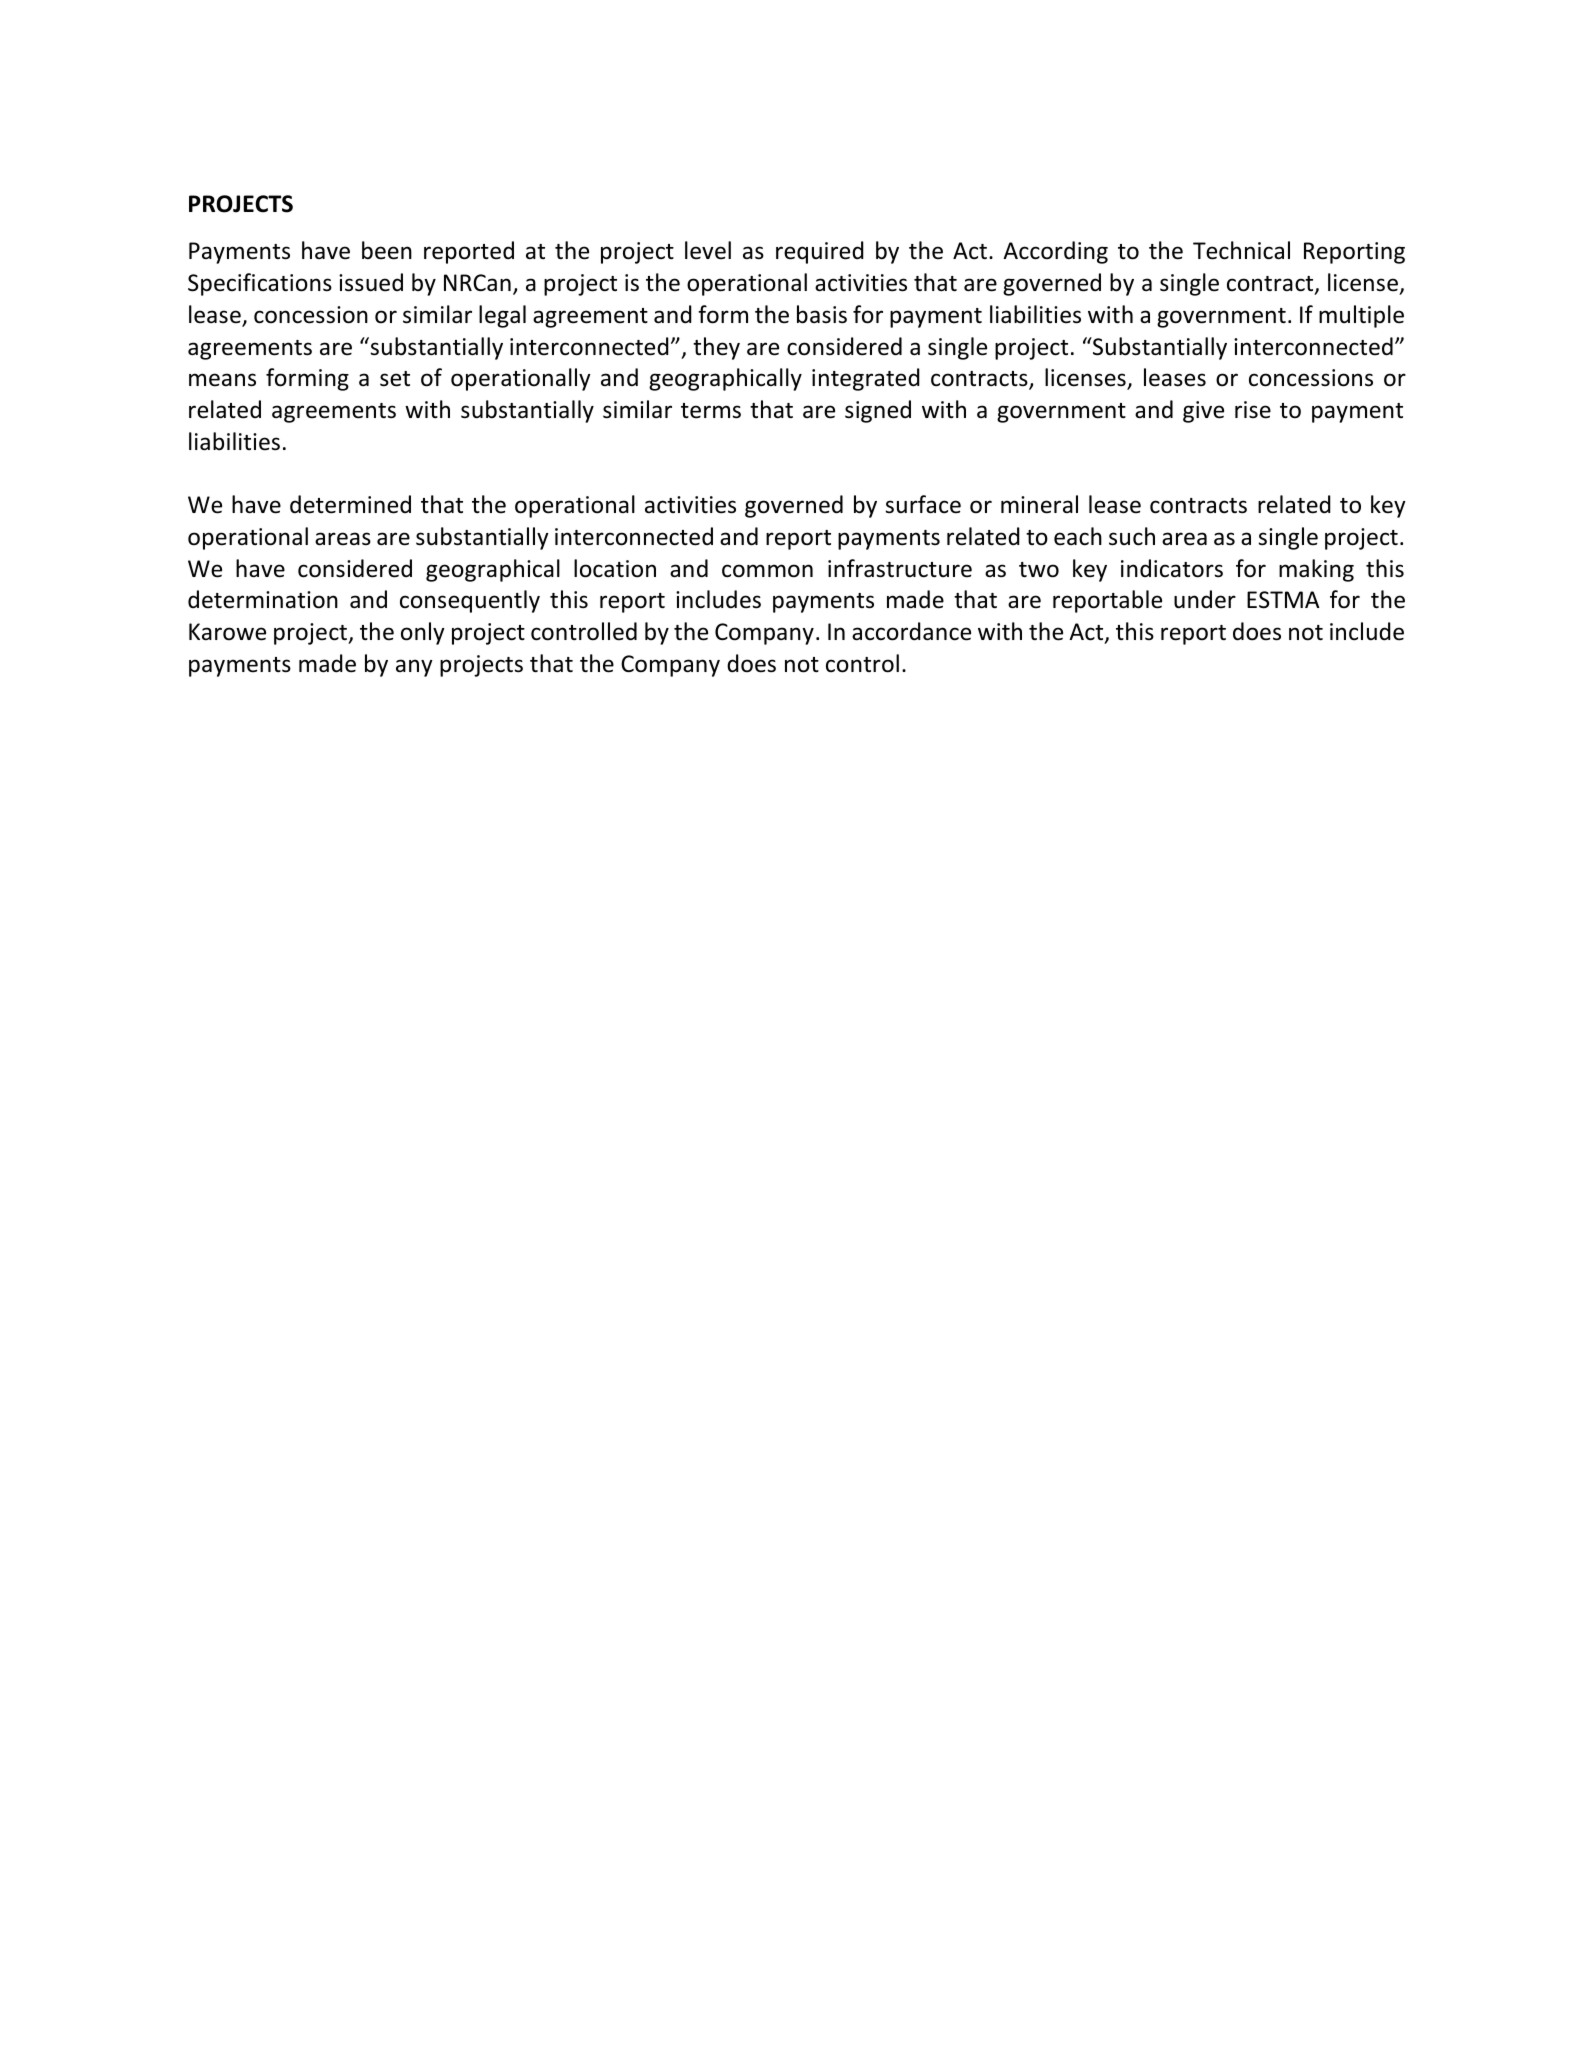 This screenshot has width=1593, height=2061. Describe the element at coordinates (350, 504) in the screenshot. I see `determined` at that location.
